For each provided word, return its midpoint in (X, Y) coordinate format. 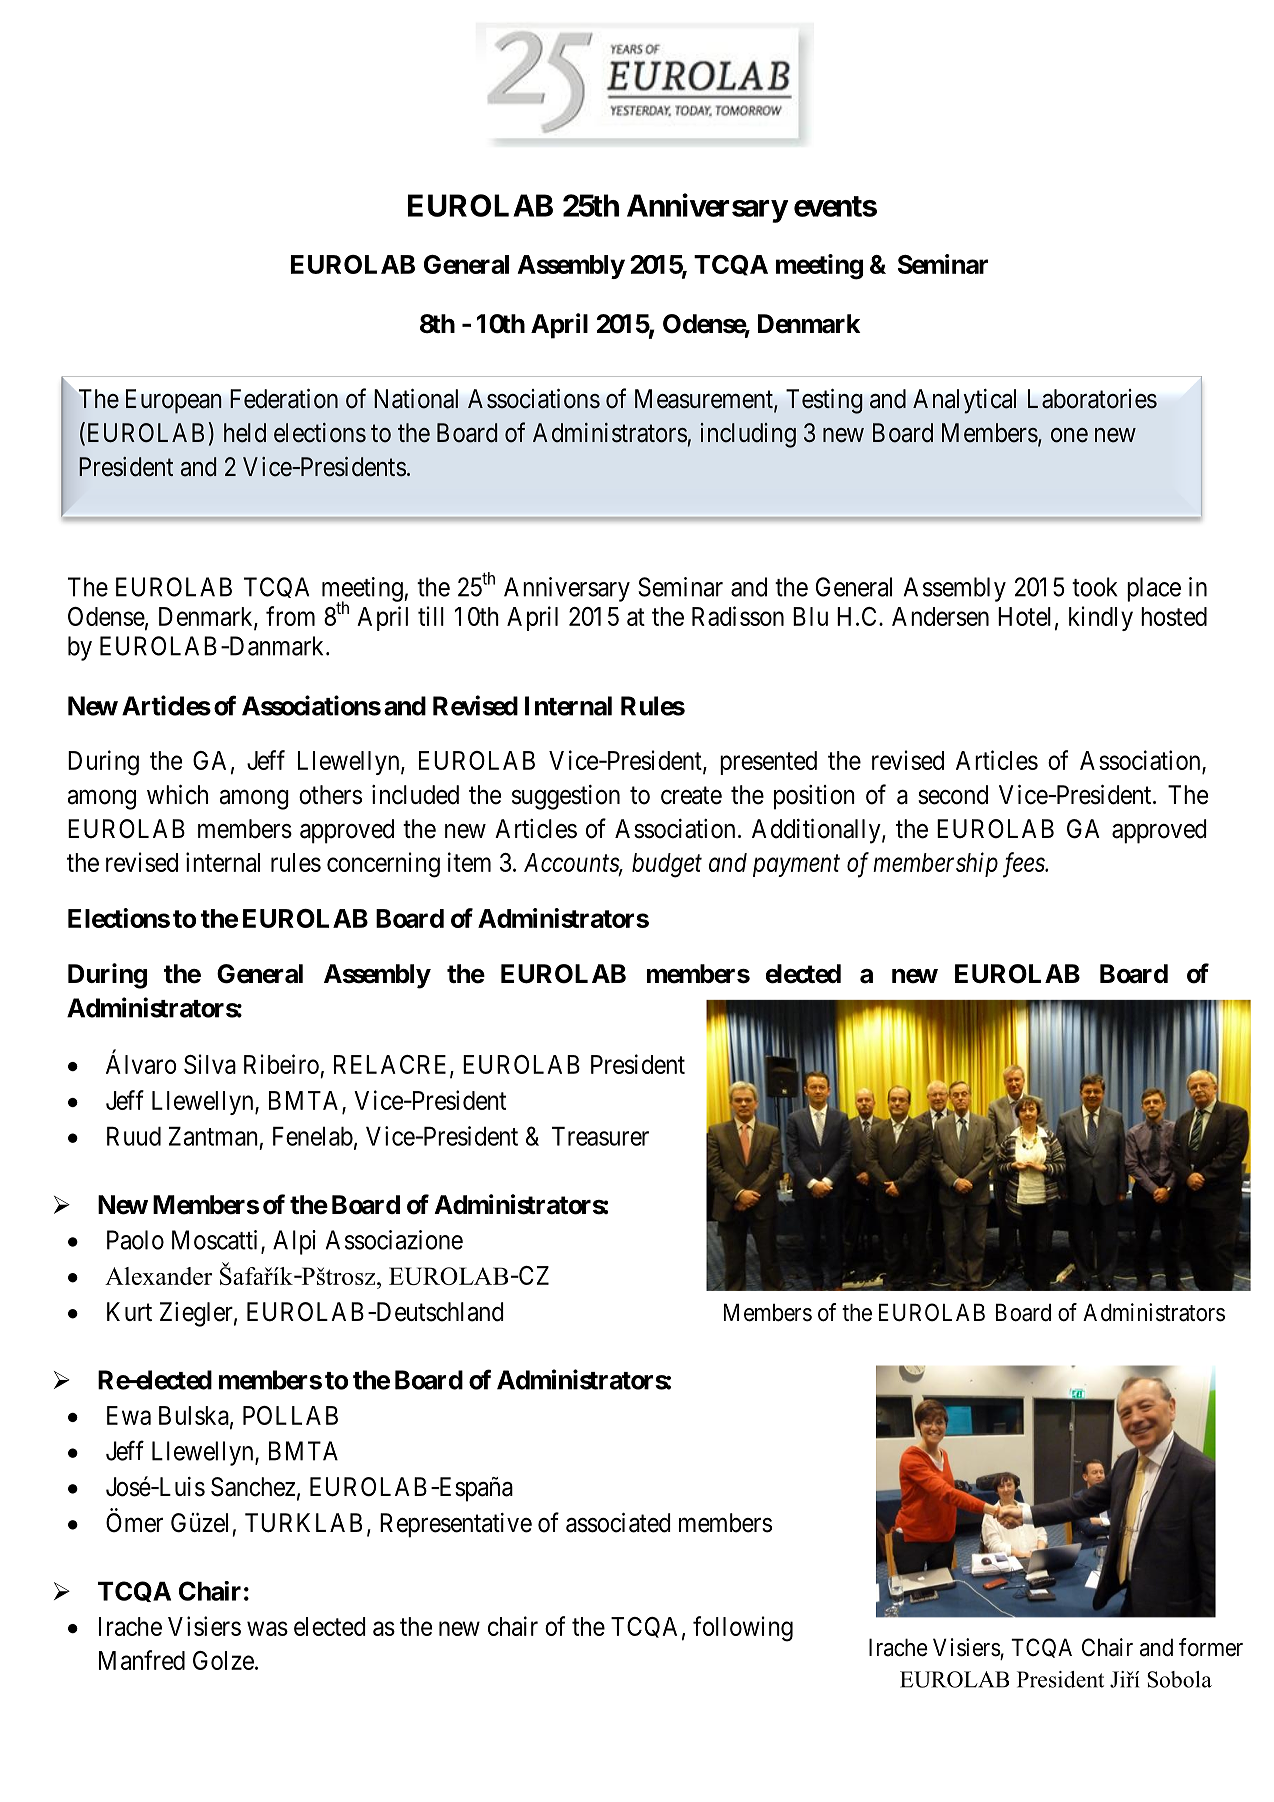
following (743, 1629)
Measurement (705, 400)
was (267, 1628)
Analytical (964, 401)
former (1211, 1647)
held (245, 433)
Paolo (135, 1240)
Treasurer (600, 1136)
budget (667, 865)
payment (796, 866)
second (953, 795)
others (330, 795)
